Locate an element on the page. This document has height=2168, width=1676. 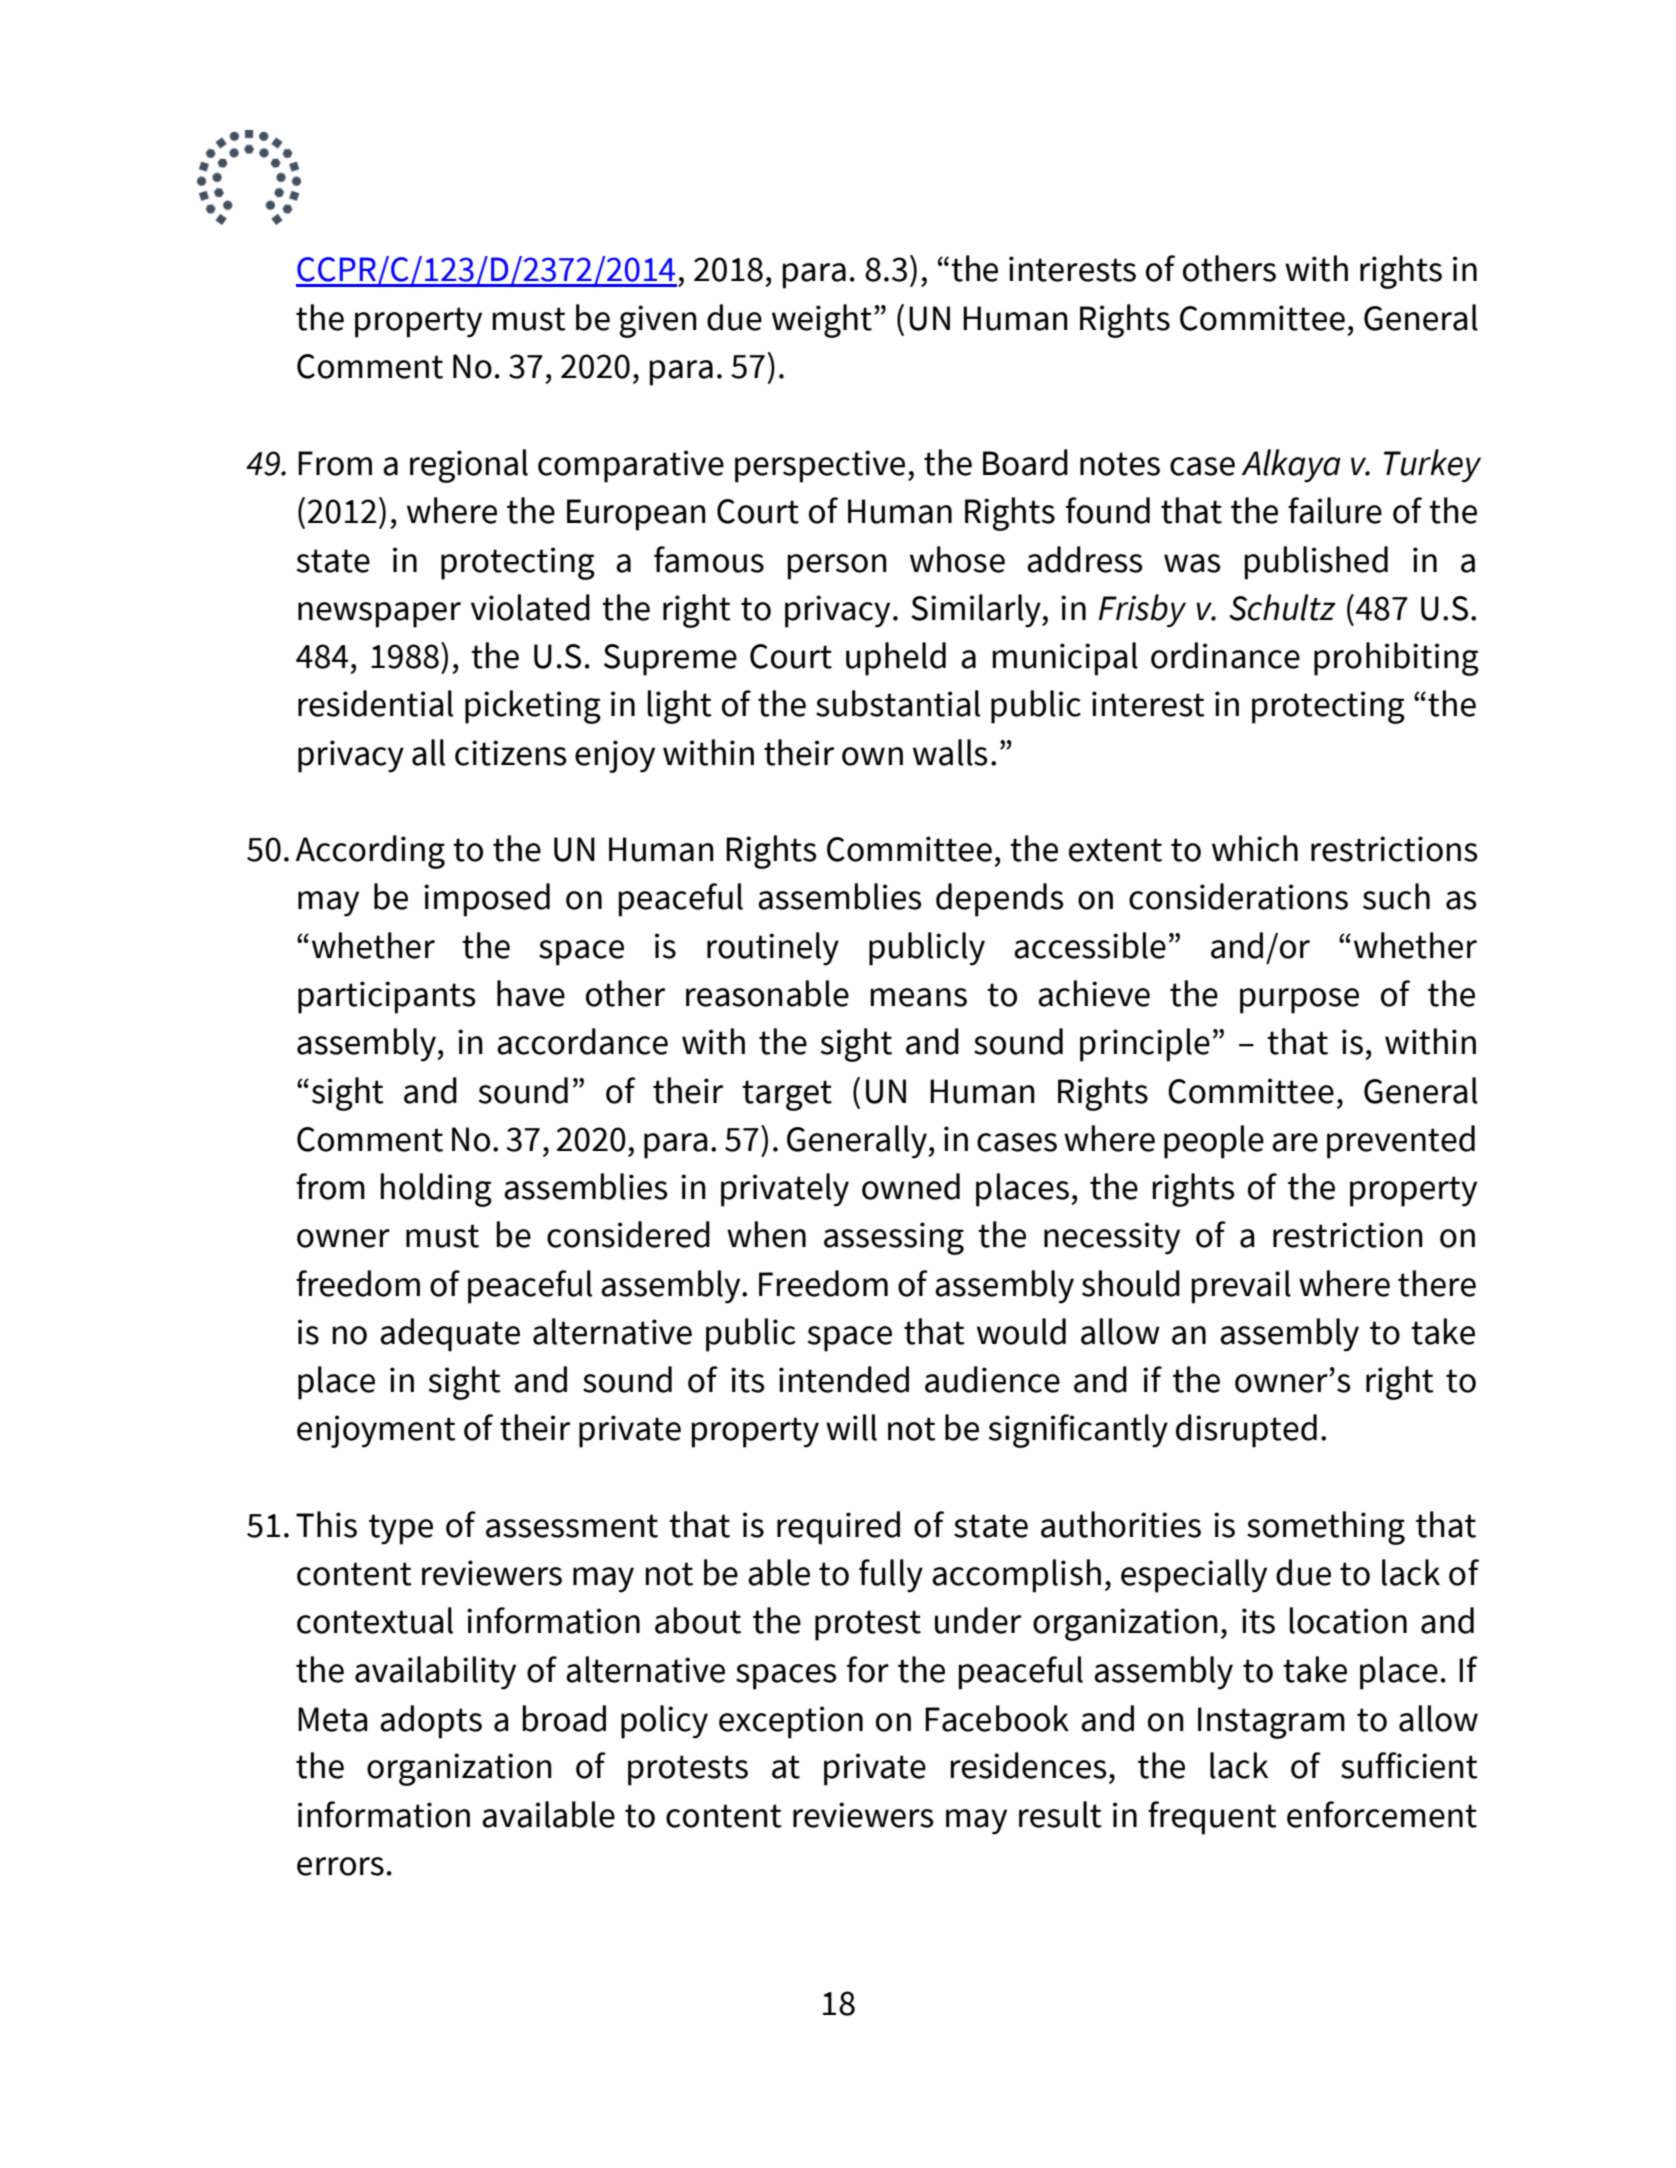
holding is located at coordinates (436, 1190).
